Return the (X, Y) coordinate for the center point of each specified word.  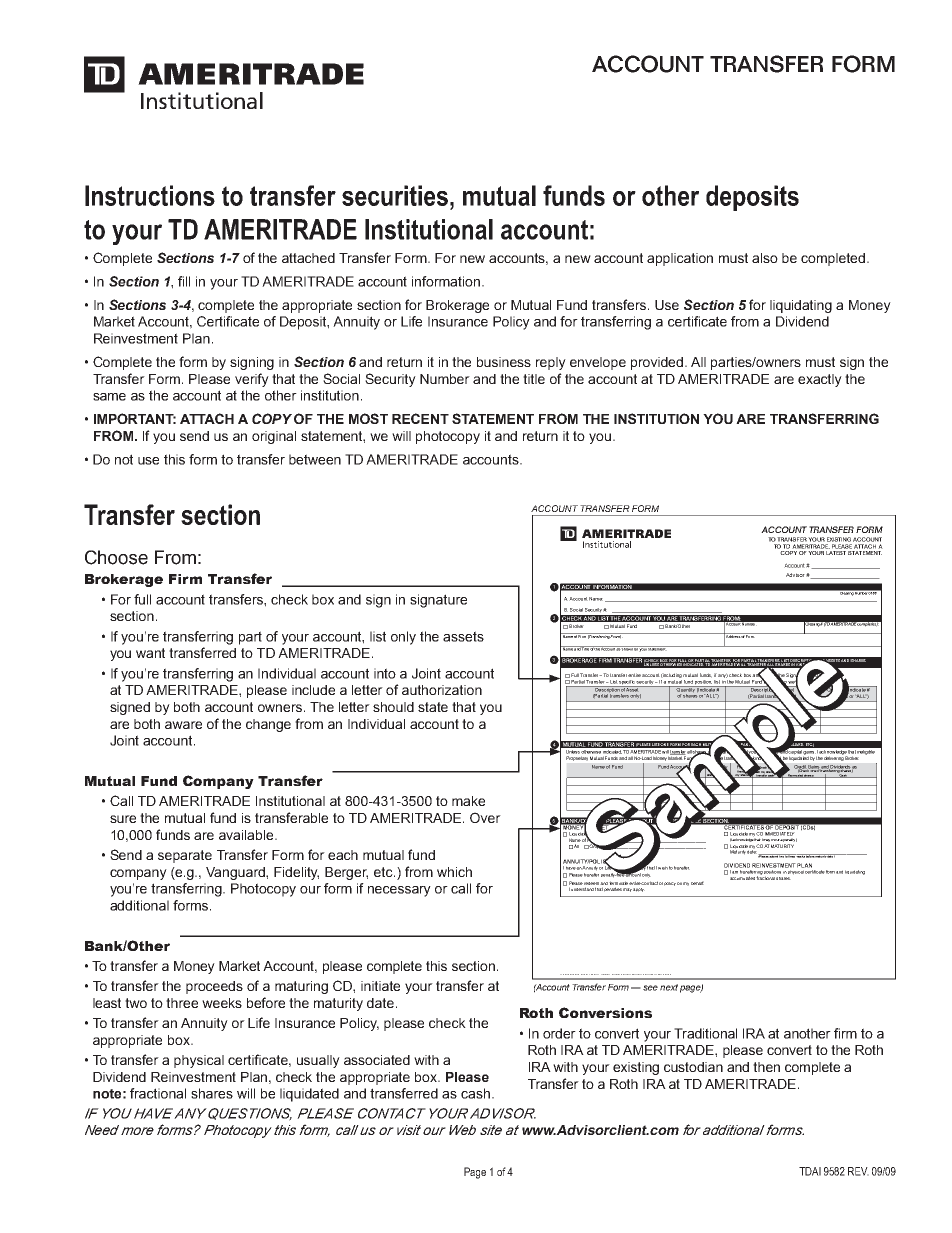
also (765, 258)
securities (395, 195)
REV (858, 1171)
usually (318, 1061)
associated (377, 1060)
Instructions (150, 195)
